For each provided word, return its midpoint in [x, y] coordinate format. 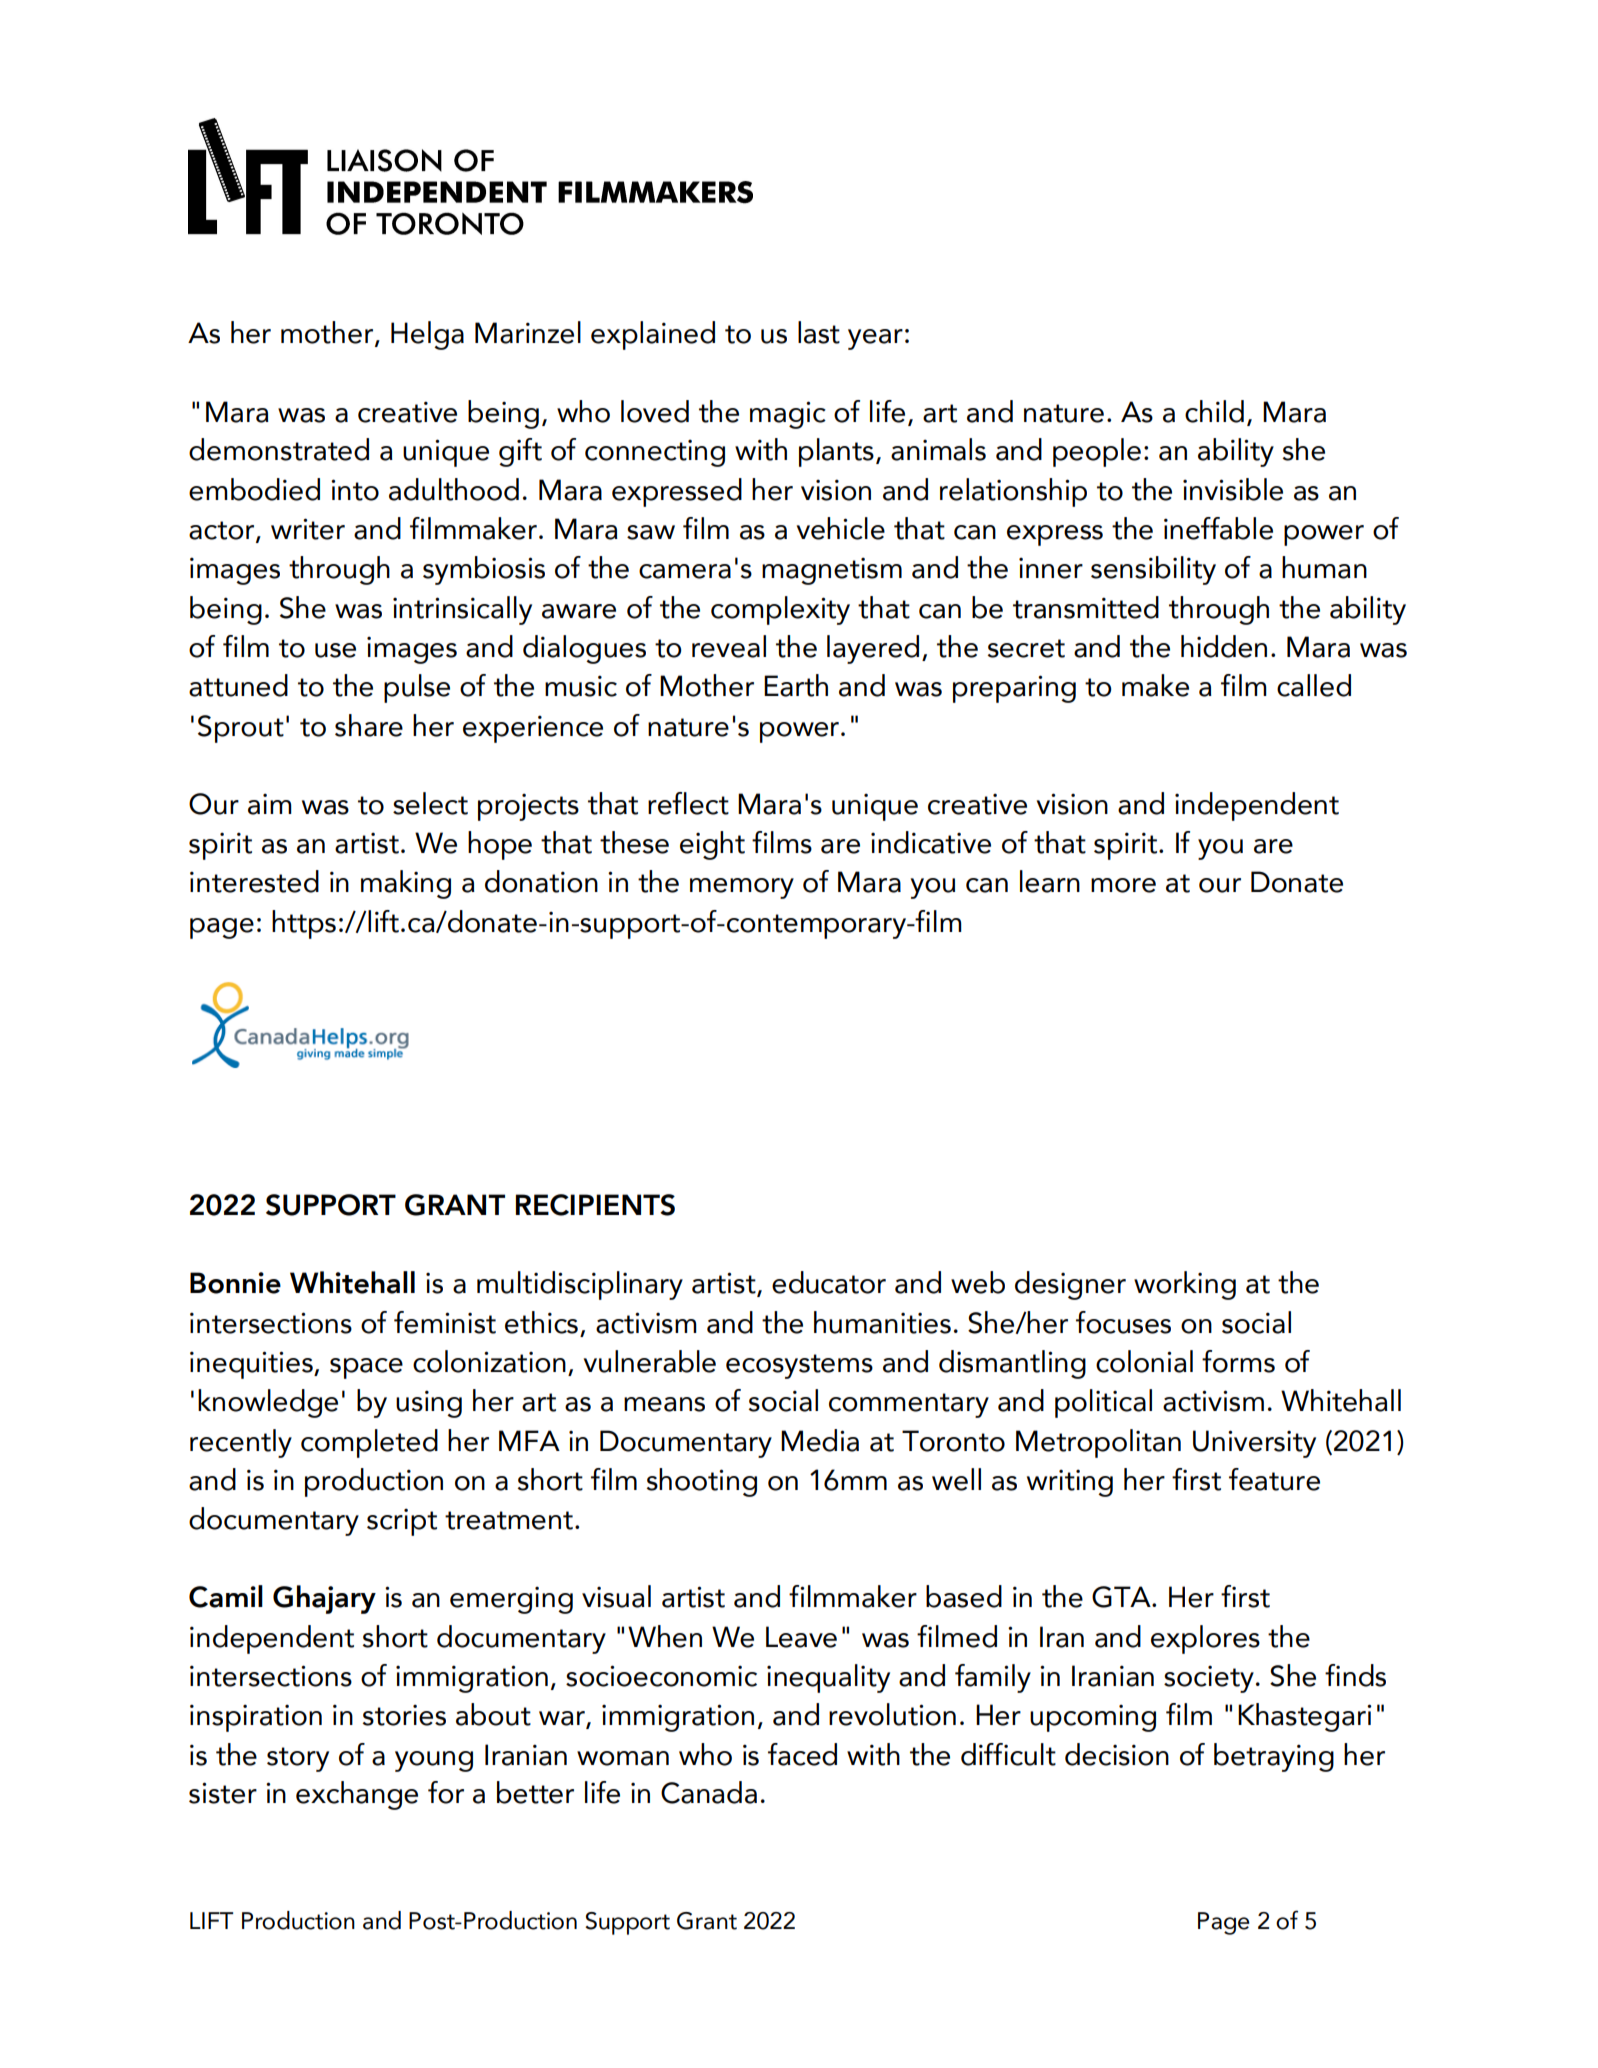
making [406, 884]
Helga [427, 335]
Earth [796, 685]
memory [742, 888]
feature [1274, 1479]
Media [820, 1440]
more [1123, 885]
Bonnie [235, 1283]
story [298, 1759]
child [1214, 411]
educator [829, 1282]
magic [788, 415]
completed [369, 1443]
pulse [417, 688]
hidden [1224, 646]
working [1185, 1285]
